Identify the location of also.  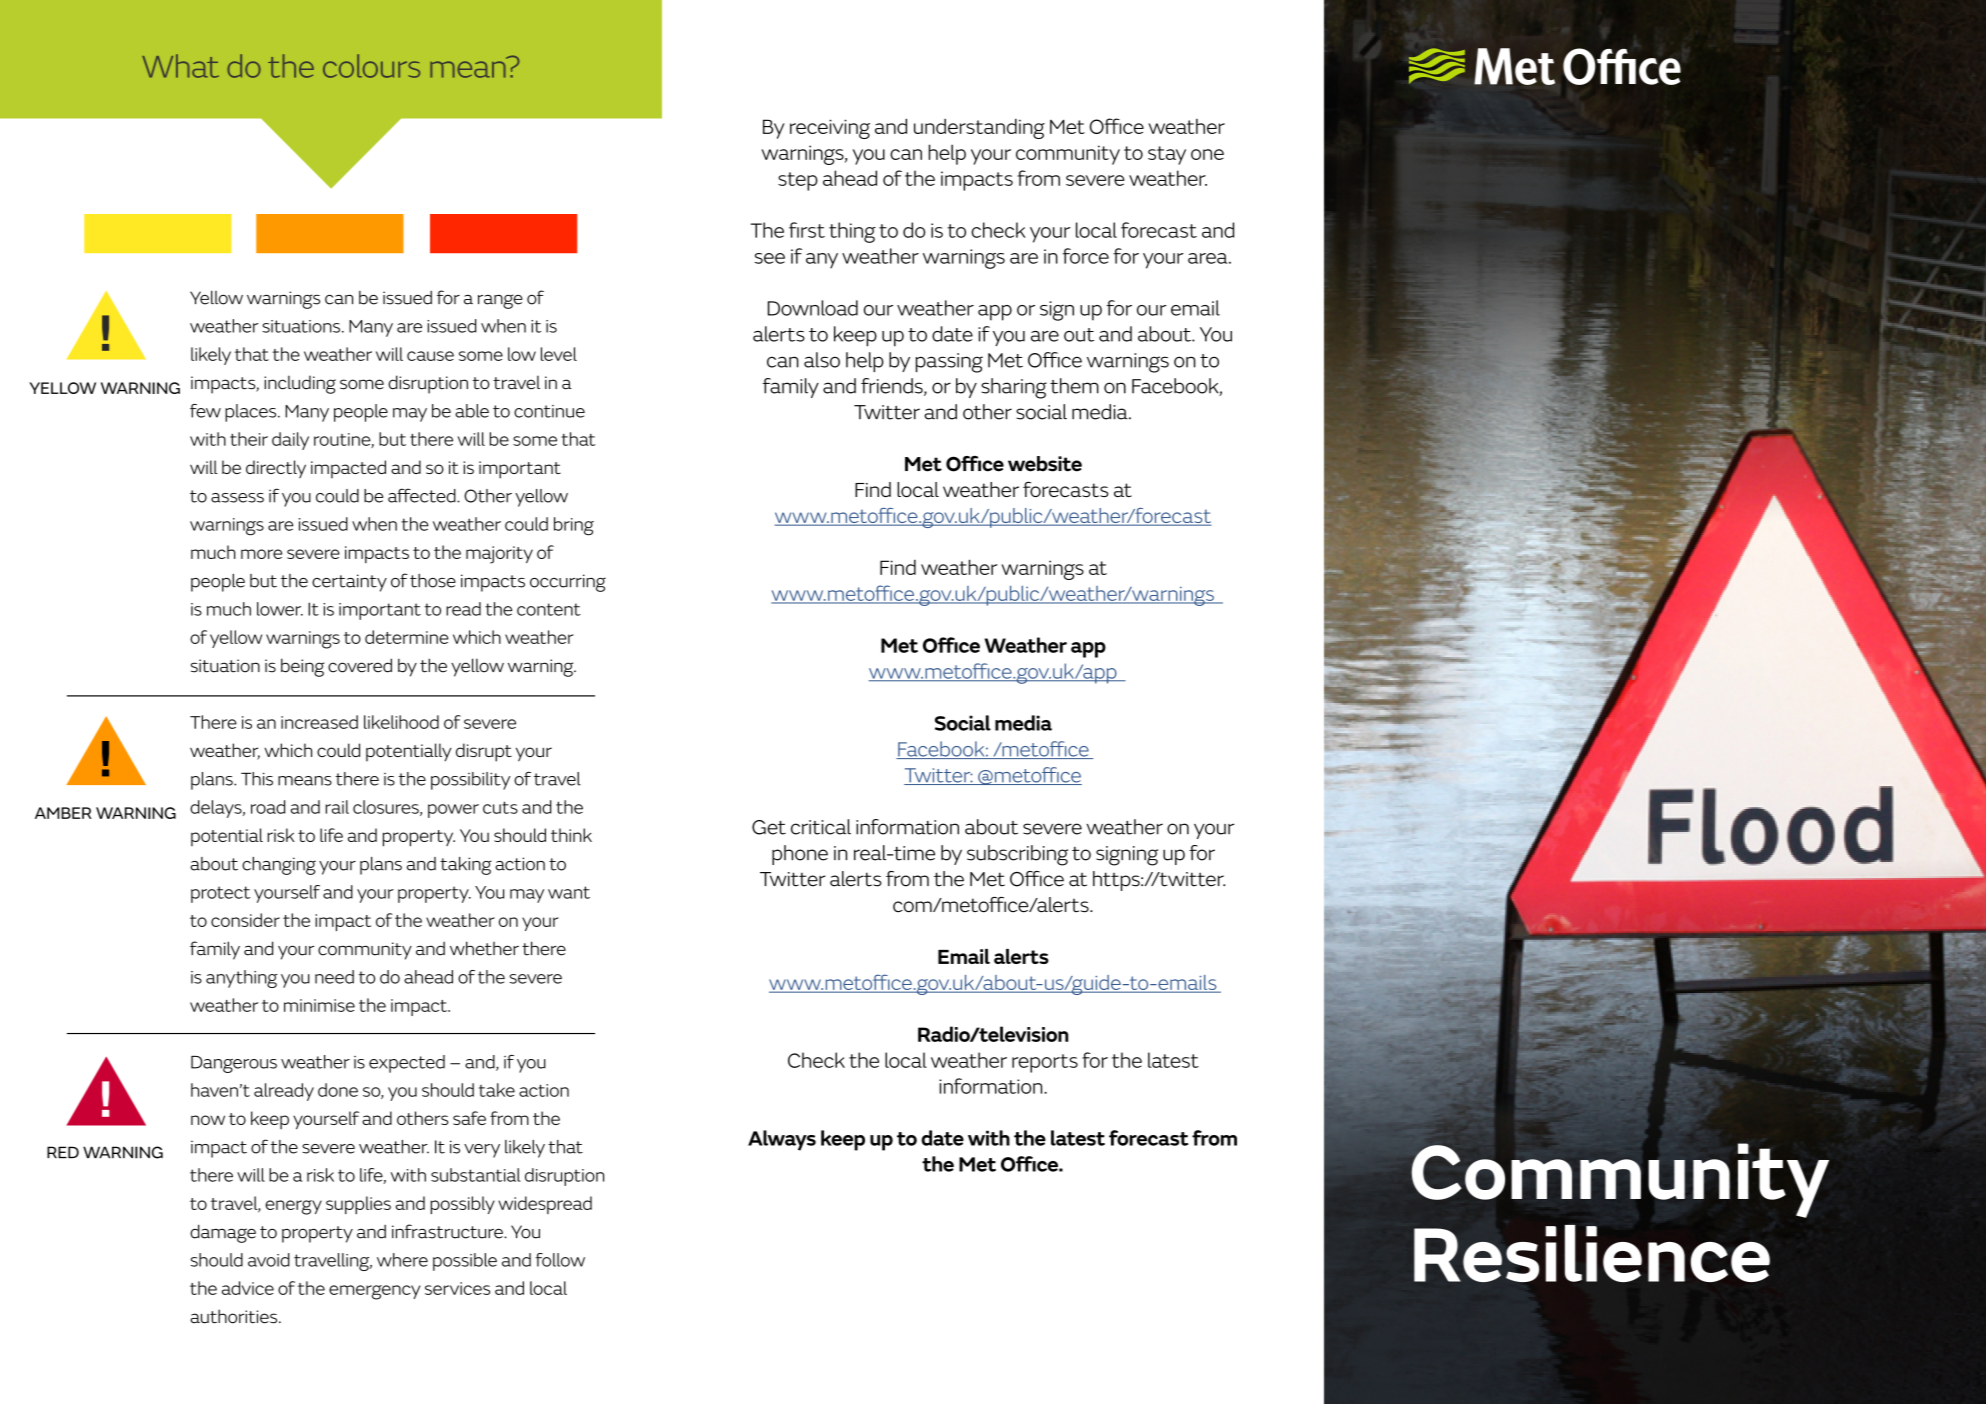
(822, 360).
